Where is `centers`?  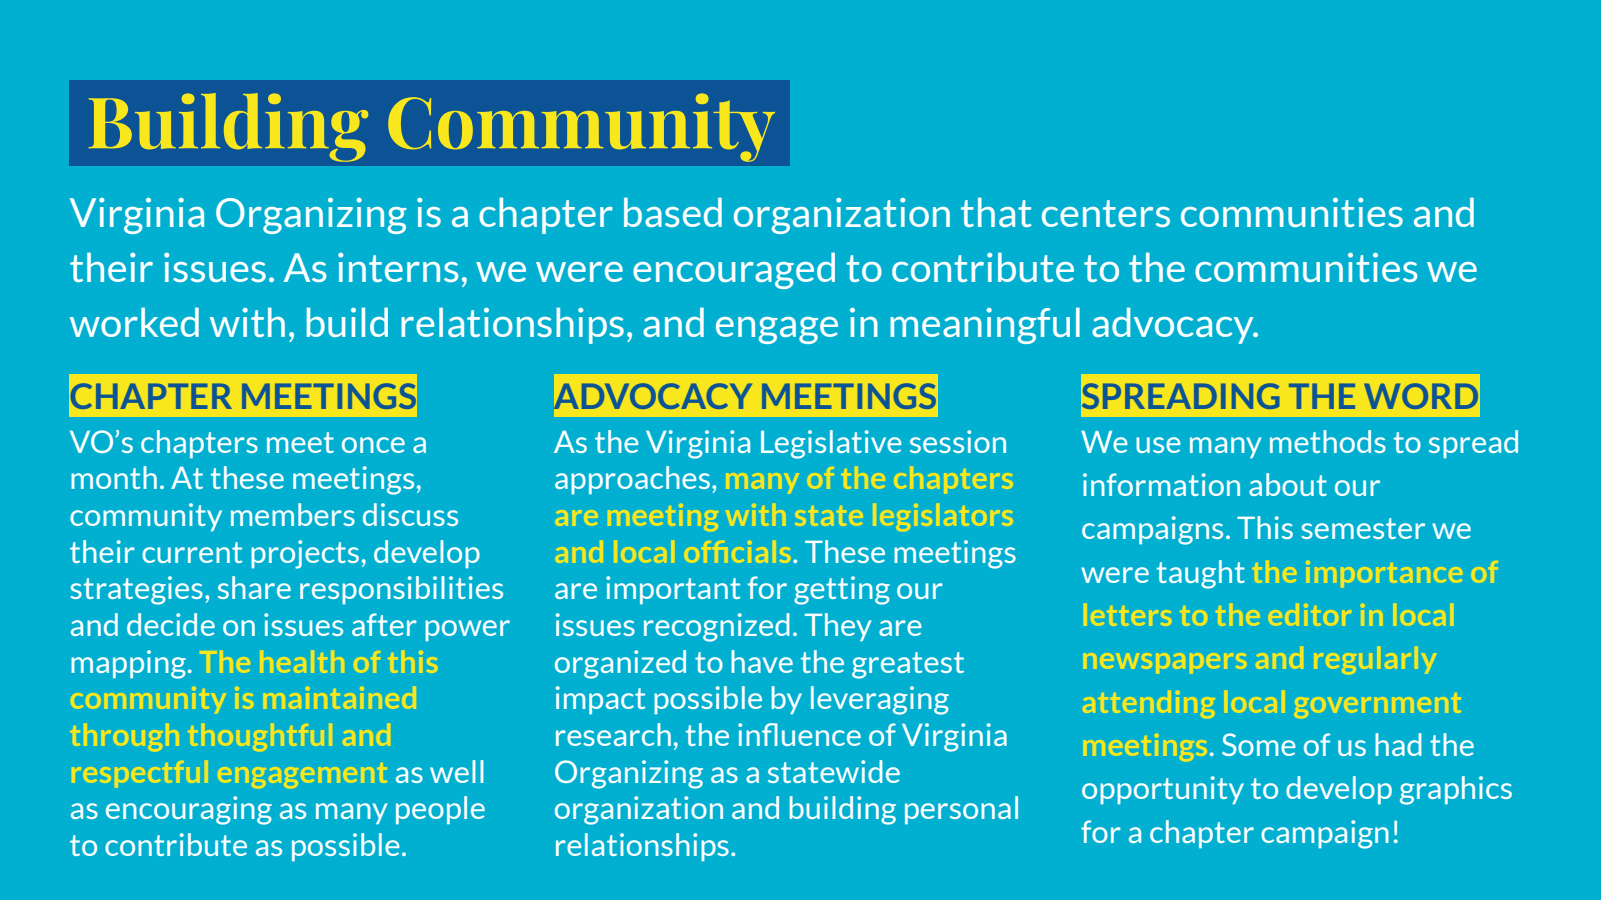
centers is located at coordinates (1106, 213).
